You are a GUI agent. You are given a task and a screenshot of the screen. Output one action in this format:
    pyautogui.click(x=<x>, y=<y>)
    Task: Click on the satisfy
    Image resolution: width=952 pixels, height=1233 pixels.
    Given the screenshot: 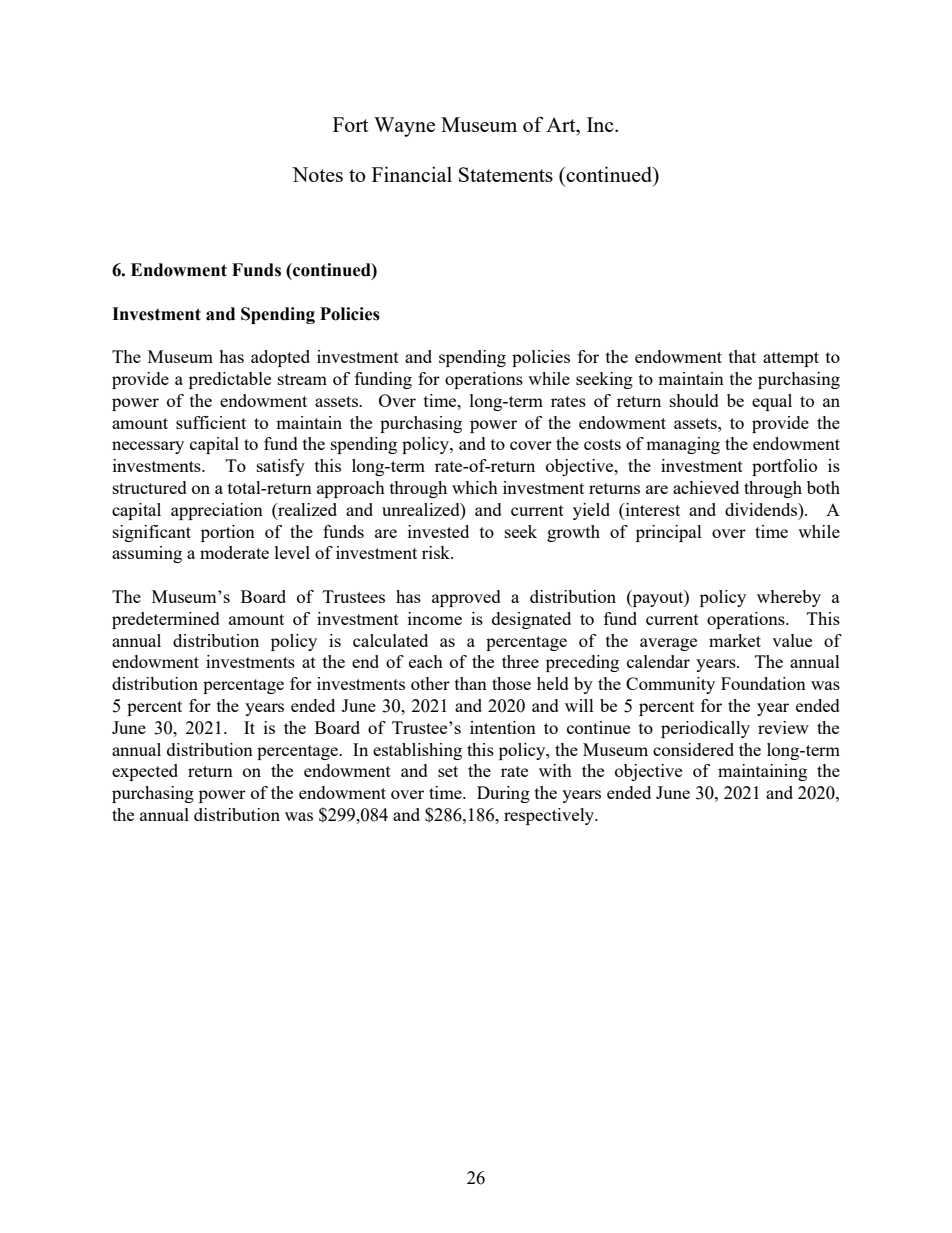 What is the action you would take?
    pyautogui.click(x=281, y=467)
